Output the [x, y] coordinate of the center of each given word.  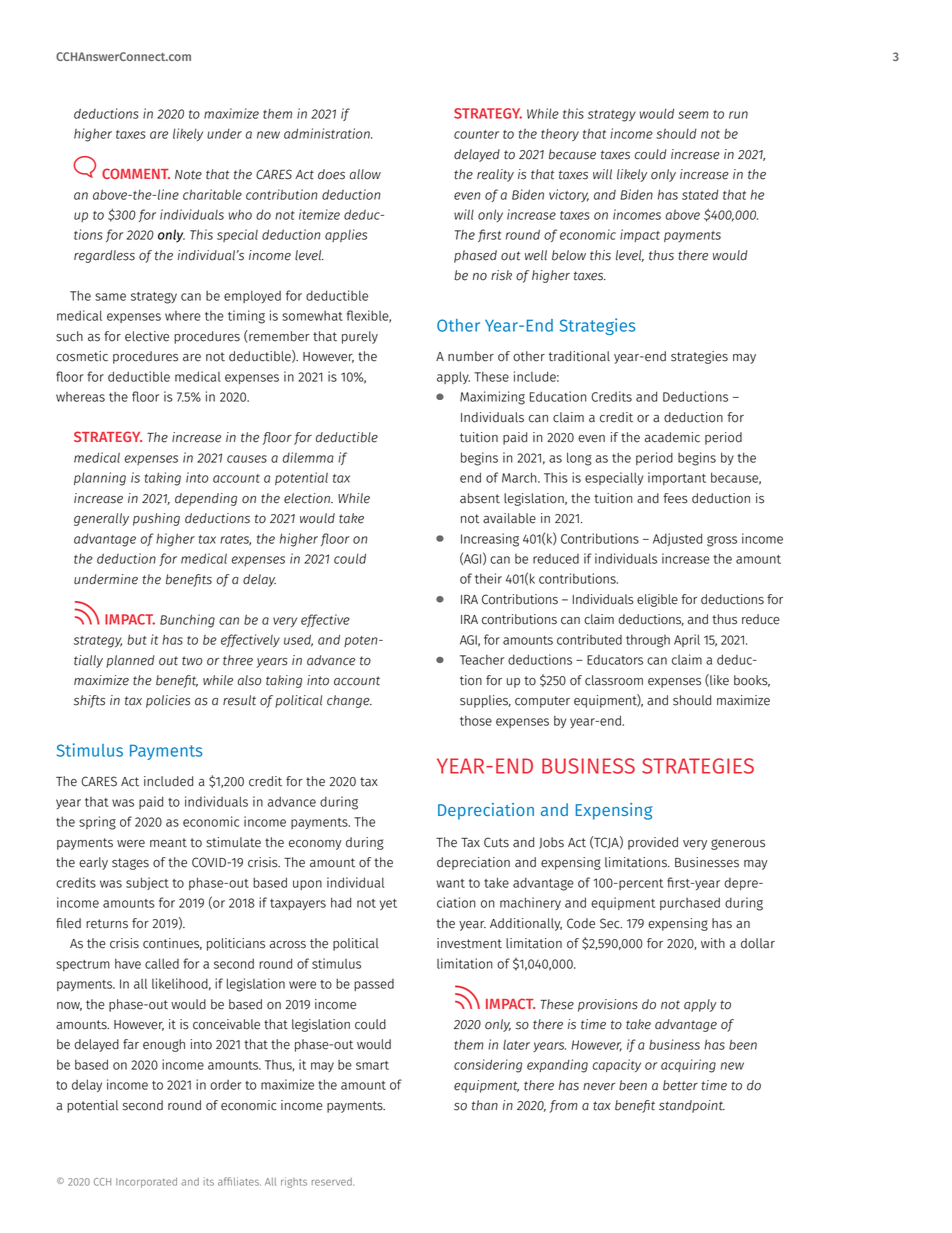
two [192, 661]
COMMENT [136, 173]
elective [147, 336]
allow [365, 174]
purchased [690, 903]
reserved [333, 1182]
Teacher [482, 660]
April [687, 640]
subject [147, 883]
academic [672, 437]
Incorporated [146, 1182]
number [471, 356]
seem [693, 115]
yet [388, 904]
